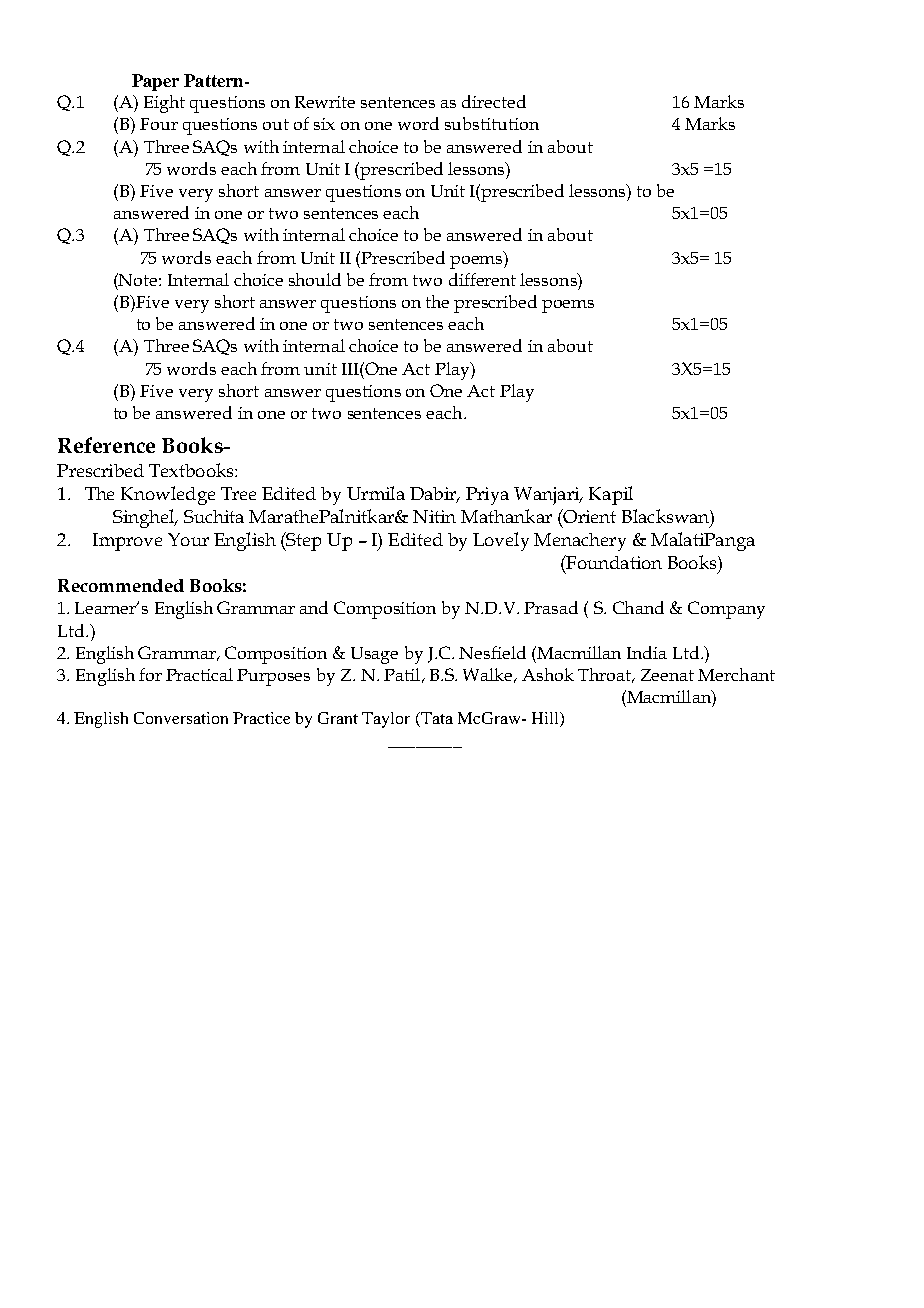  Describe the element at coordinates (436, 719) in the screenshot. I see `Tata` at that location.
